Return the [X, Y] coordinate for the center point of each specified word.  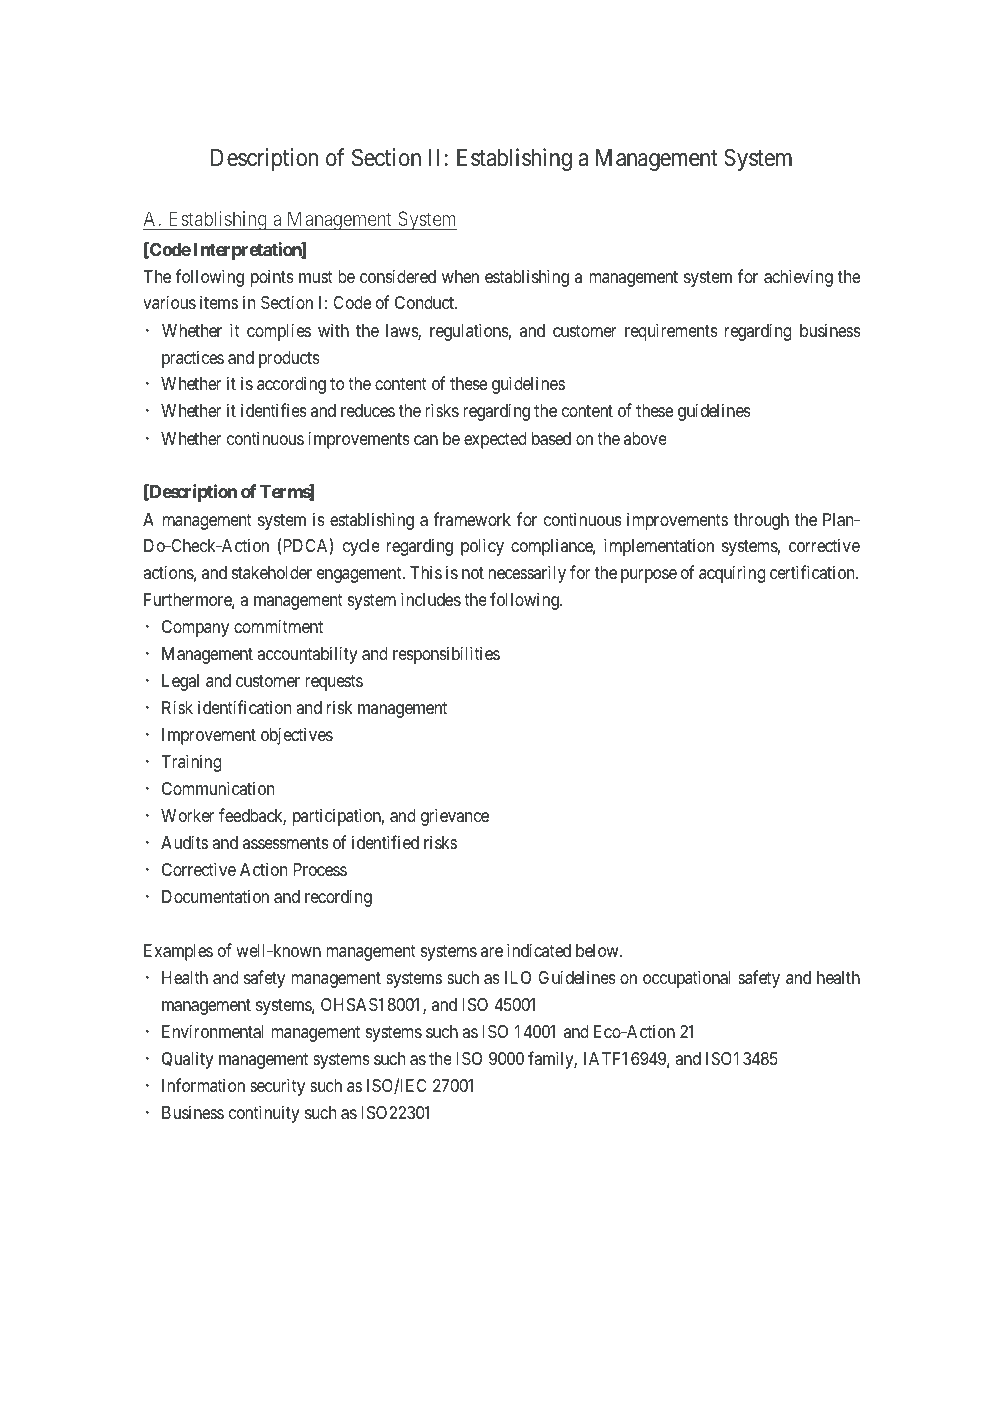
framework [472, 519]
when [460, 276]
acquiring [732, 574]
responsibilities [446, 655]
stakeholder [272, 572]
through [761, 521]
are [492, 952]
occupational [687, 979]
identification [244, 707]
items [219, 302]
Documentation [215, 897]
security [277, 1087]
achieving [798, 278]
